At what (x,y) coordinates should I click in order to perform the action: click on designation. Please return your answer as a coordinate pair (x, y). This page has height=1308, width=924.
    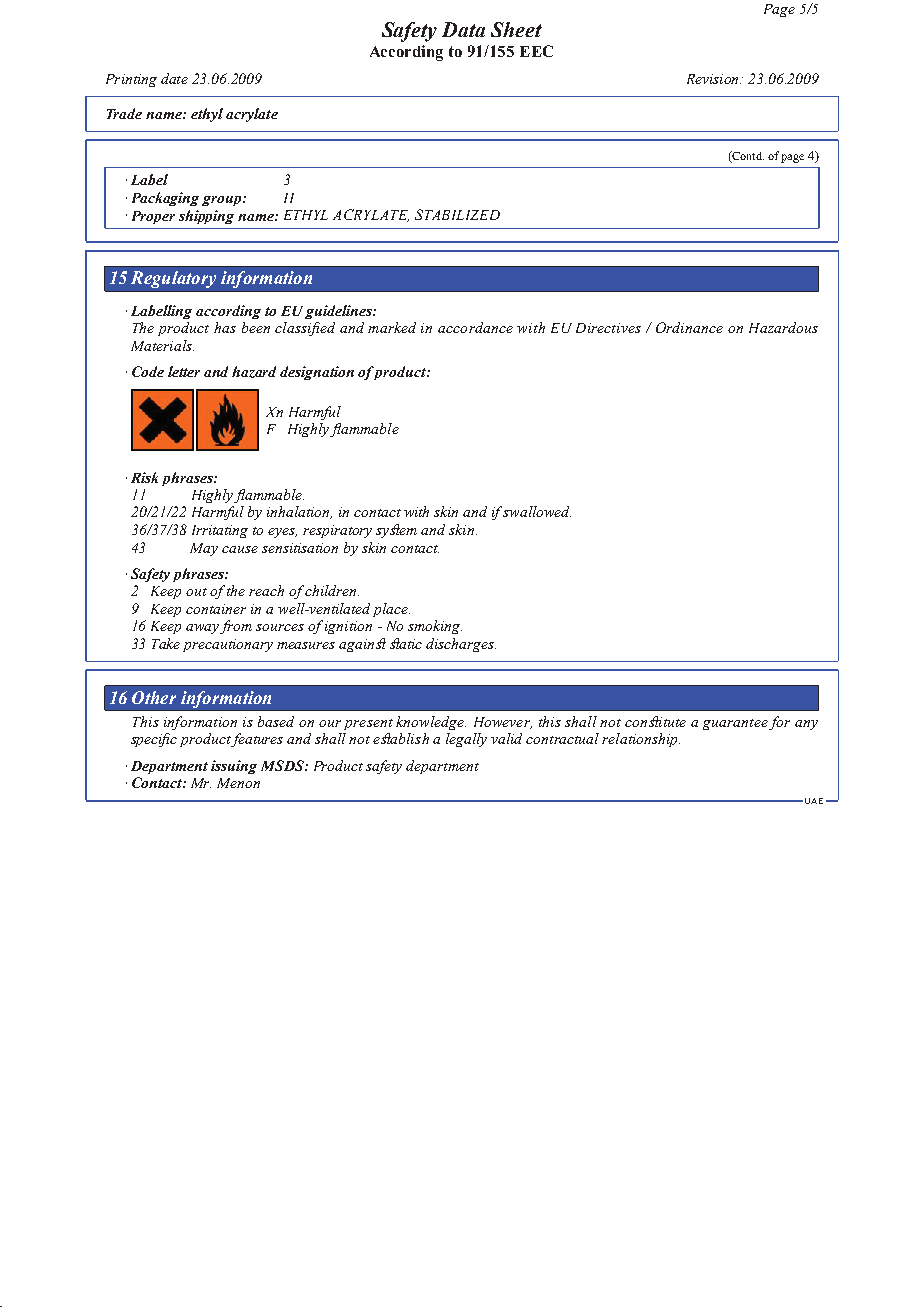
    Looking at the image, I should click on (317, 373).
